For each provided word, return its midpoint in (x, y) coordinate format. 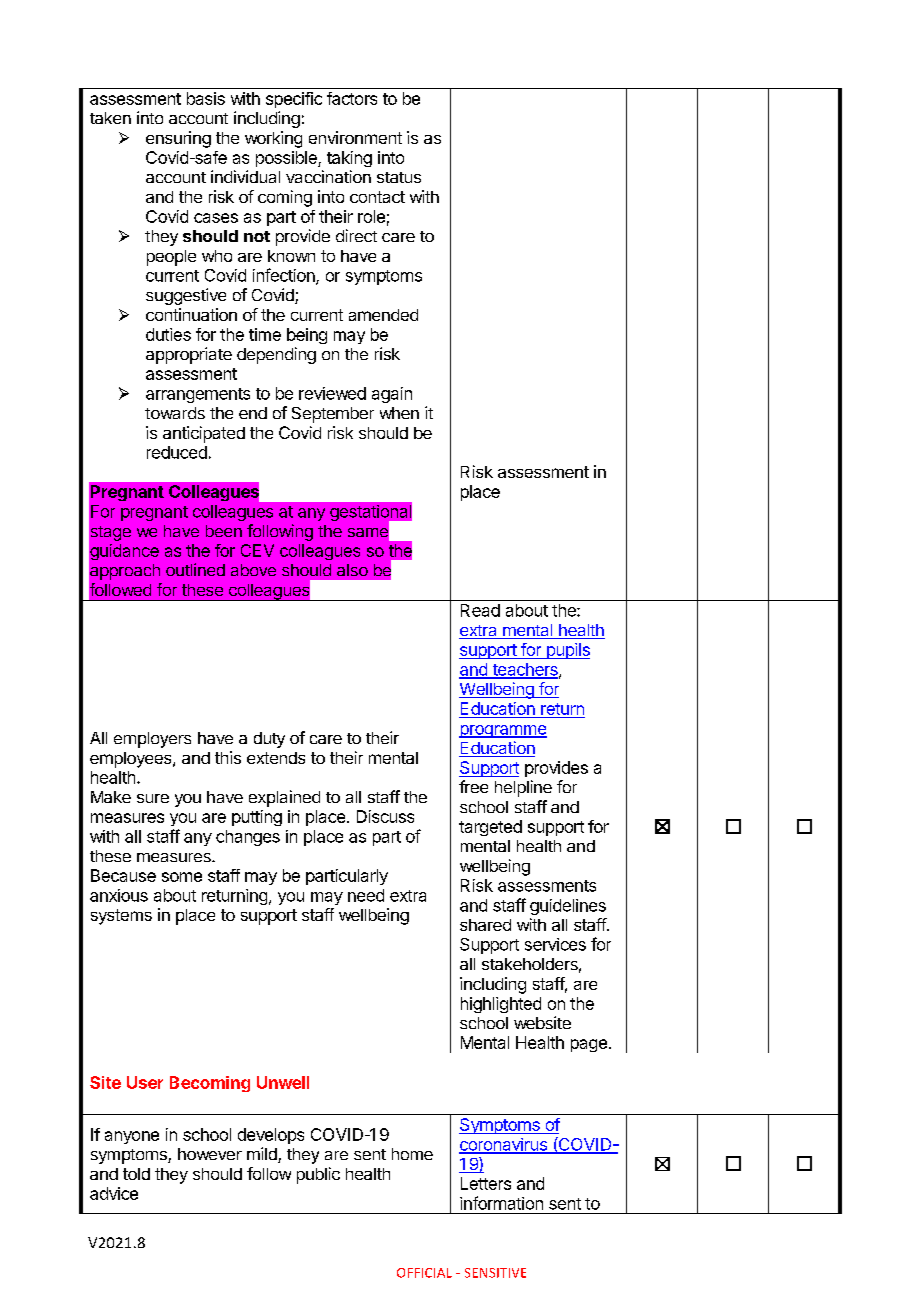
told (136, 1174)
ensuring (178, 139)
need (366, 895)
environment (355, 137)
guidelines (568, 907)
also (352, 570)
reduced (177, 452)
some (182, 877)
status (399, 177)
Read (480, 610)
